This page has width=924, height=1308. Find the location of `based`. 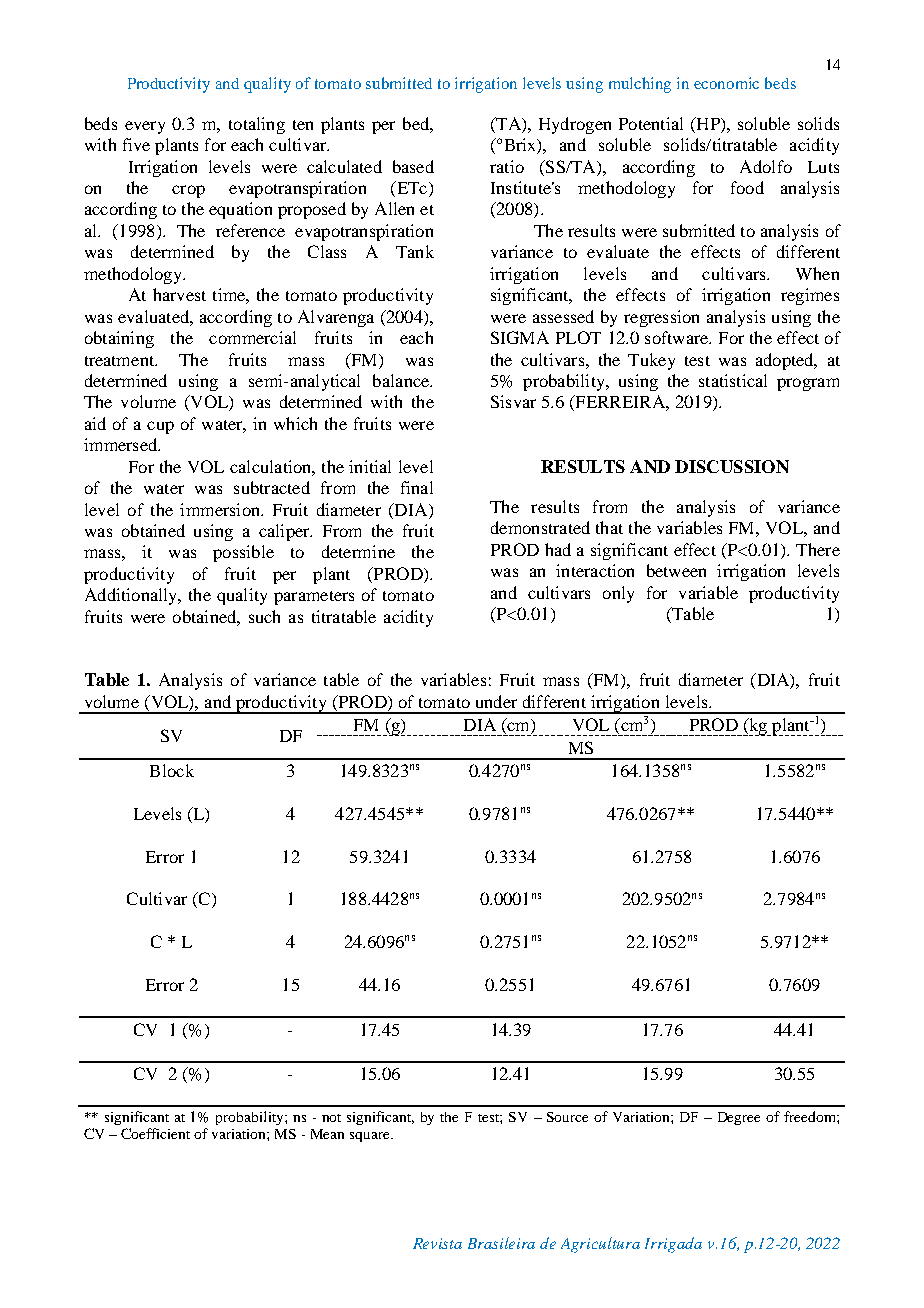

based is located at coordinates (413, 166).
